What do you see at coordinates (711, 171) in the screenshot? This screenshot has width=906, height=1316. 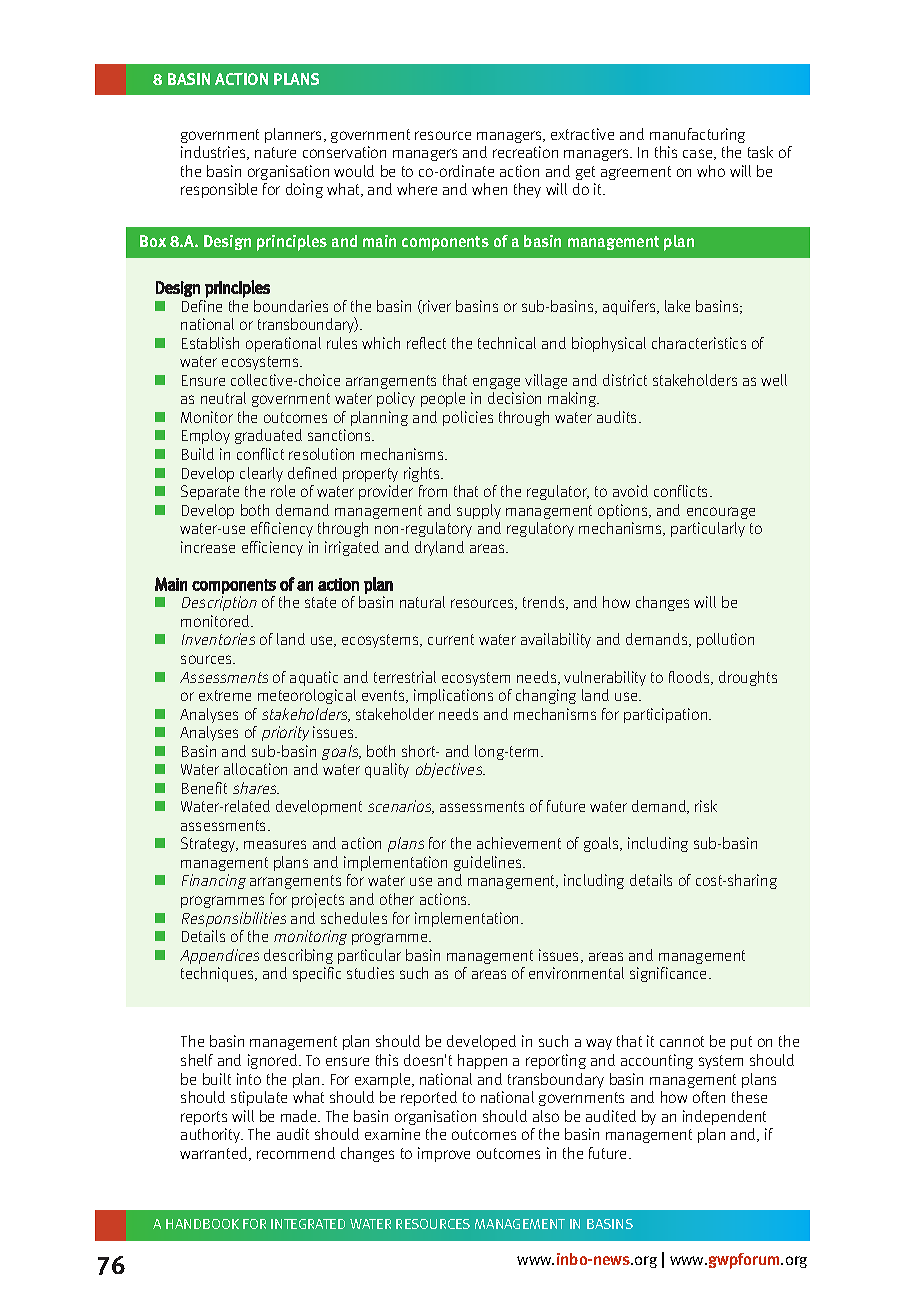 I see `who` at bounding box center [711, 171].
